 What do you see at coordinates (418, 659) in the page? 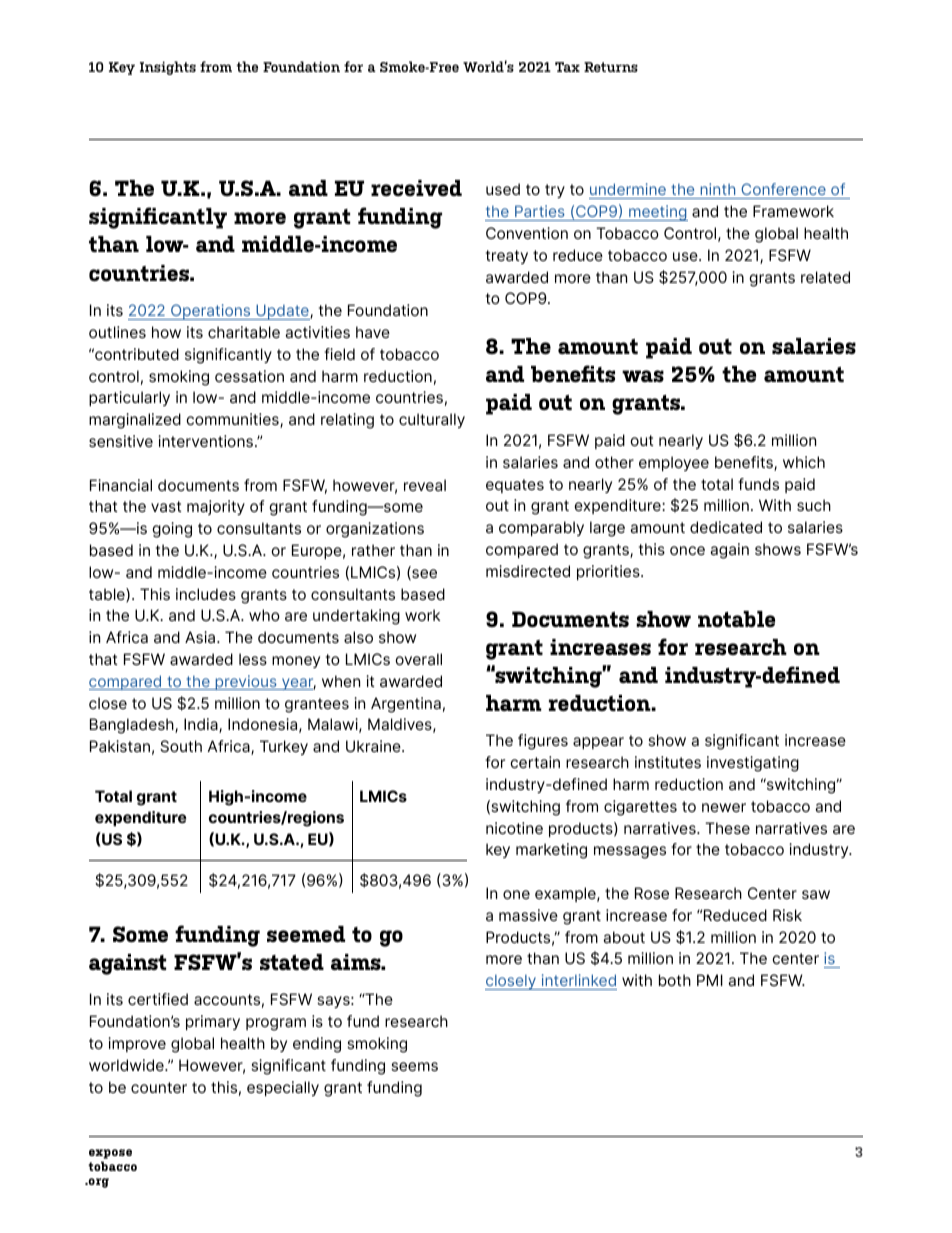
I see `overall` at bounding box center [418, 659].
